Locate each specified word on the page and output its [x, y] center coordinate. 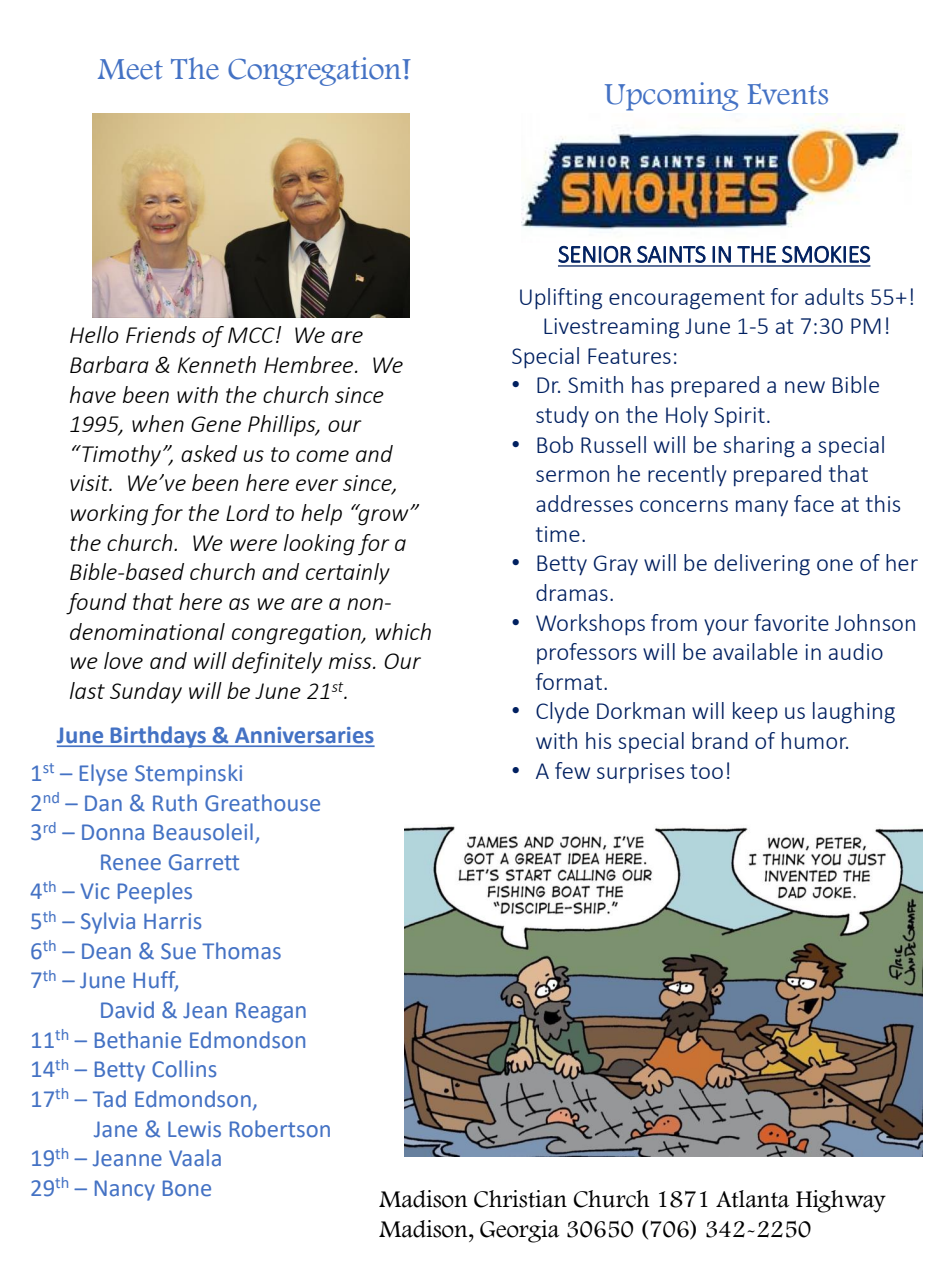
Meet [130, 69]
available [755, 651]
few [572, 770]
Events [787, 94]
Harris [172, 921]
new [805, 387]
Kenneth [217, 364]
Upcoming [671, 96]
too [706, 771]
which [403, 631]
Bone [187, 1188]
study [562, 416]
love [123, 660]
